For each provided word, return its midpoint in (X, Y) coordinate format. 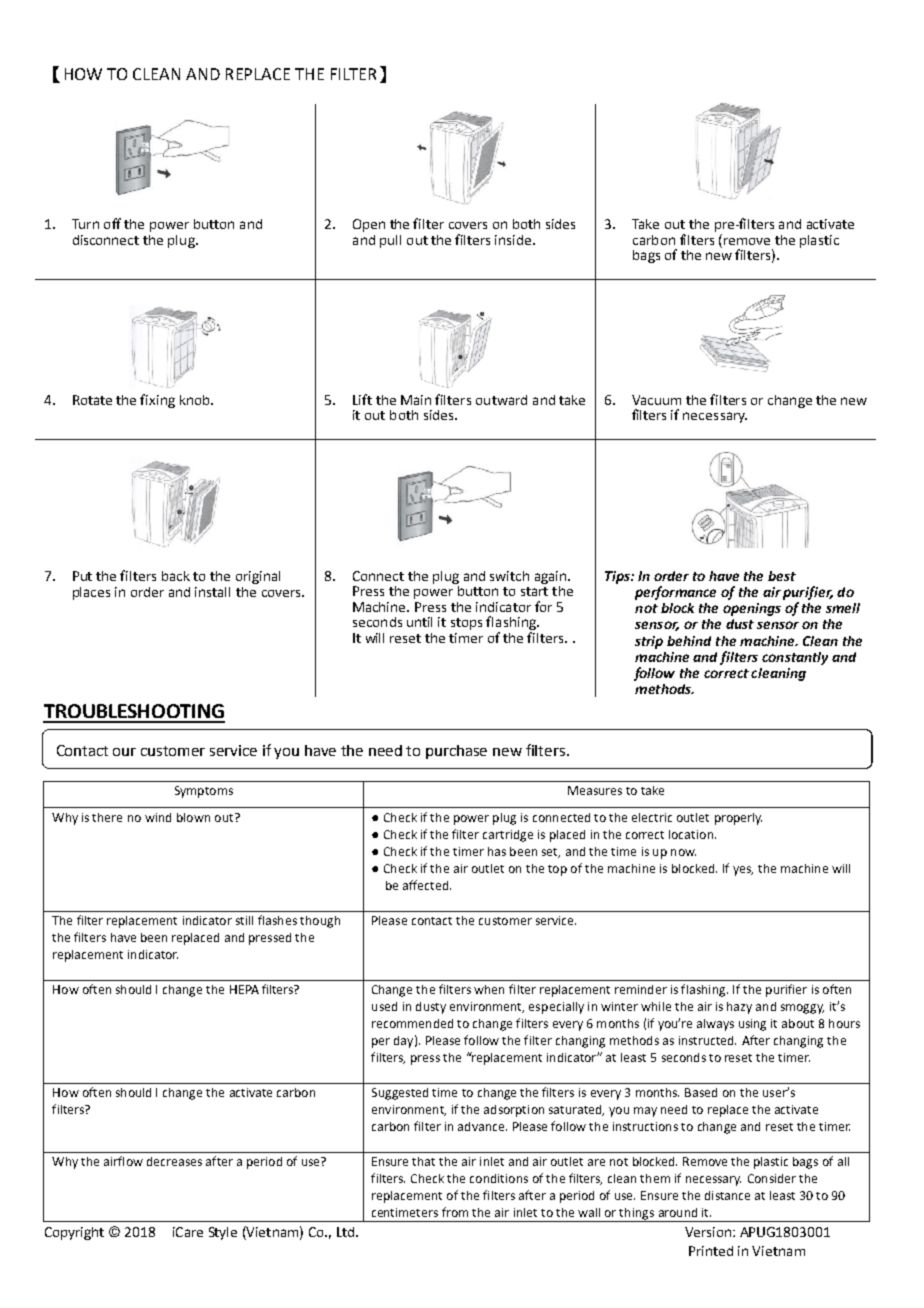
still (244, 920)
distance (727, 1195)
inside (514, 240)
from (455, 1212)
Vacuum (656, 400)
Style (223, 1233)
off (112, 223)
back (176, 576)
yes (743, 871)
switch (509, 576)
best (782, 576)
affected (425, 885)
